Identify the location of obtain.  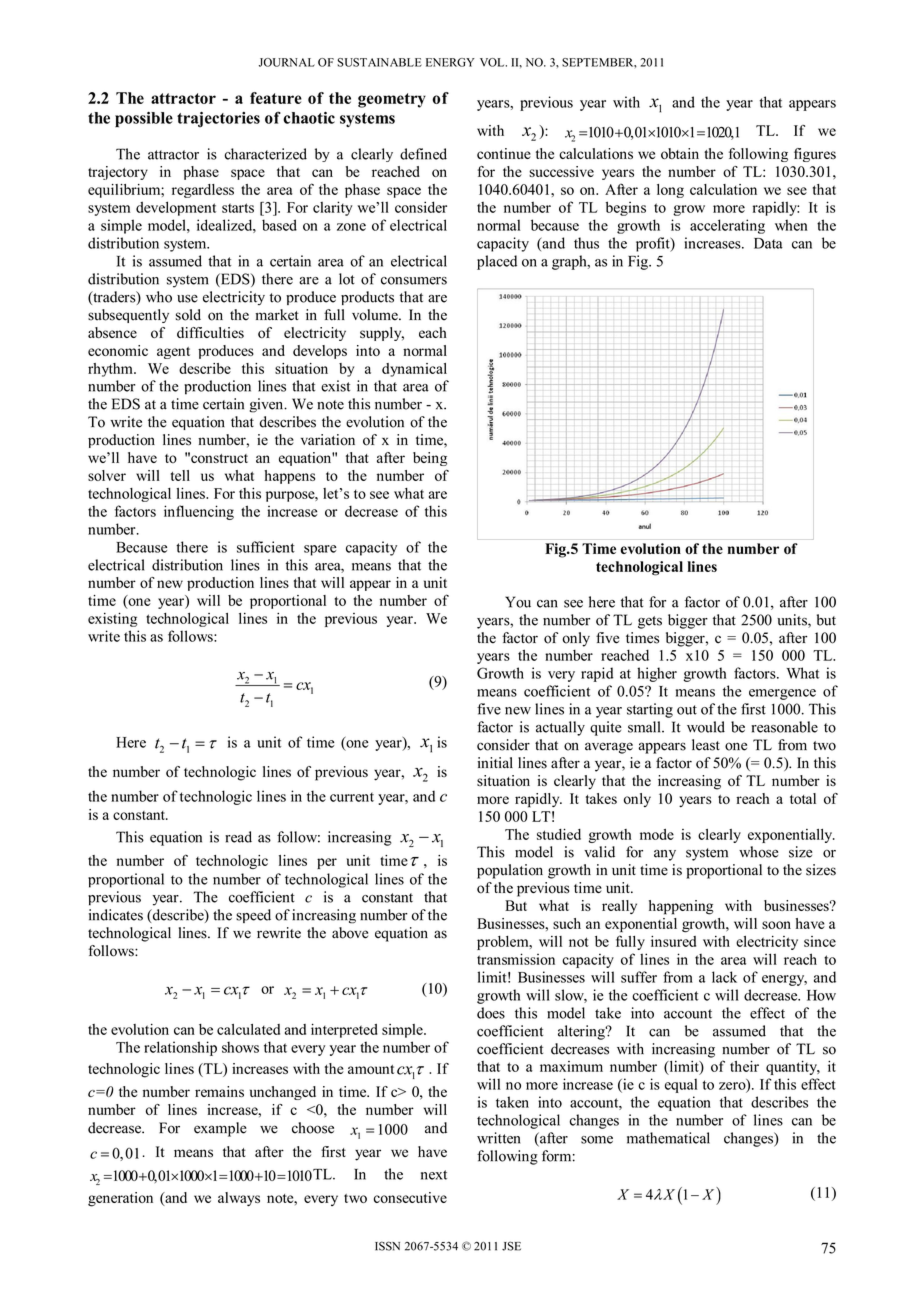
(680, 154).
